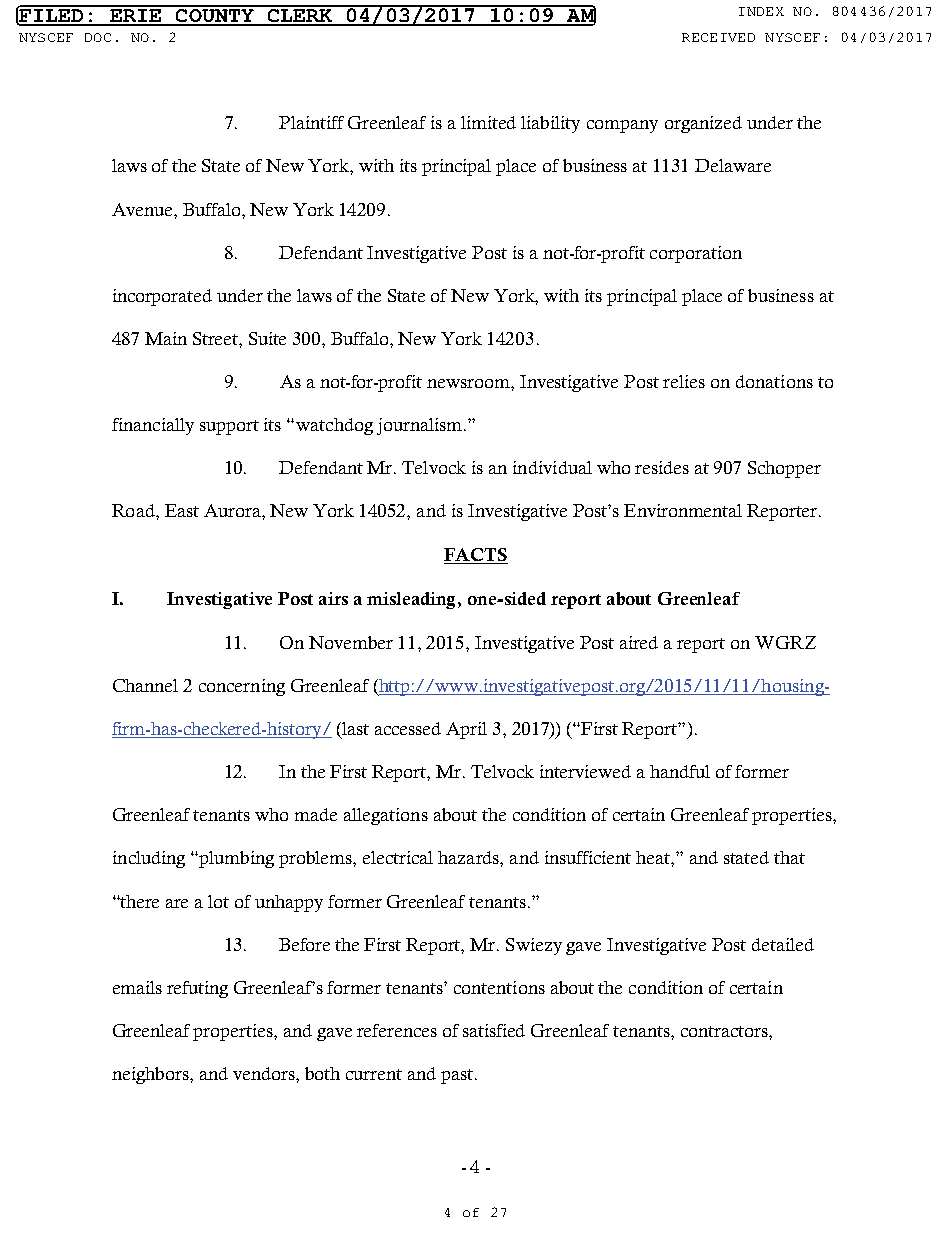 Image resolution: width=952 pixels, height=1233 pixels. What do you see at coordinates (182, 510) in the document?
I see `East` at bounding box center [182, 510].
